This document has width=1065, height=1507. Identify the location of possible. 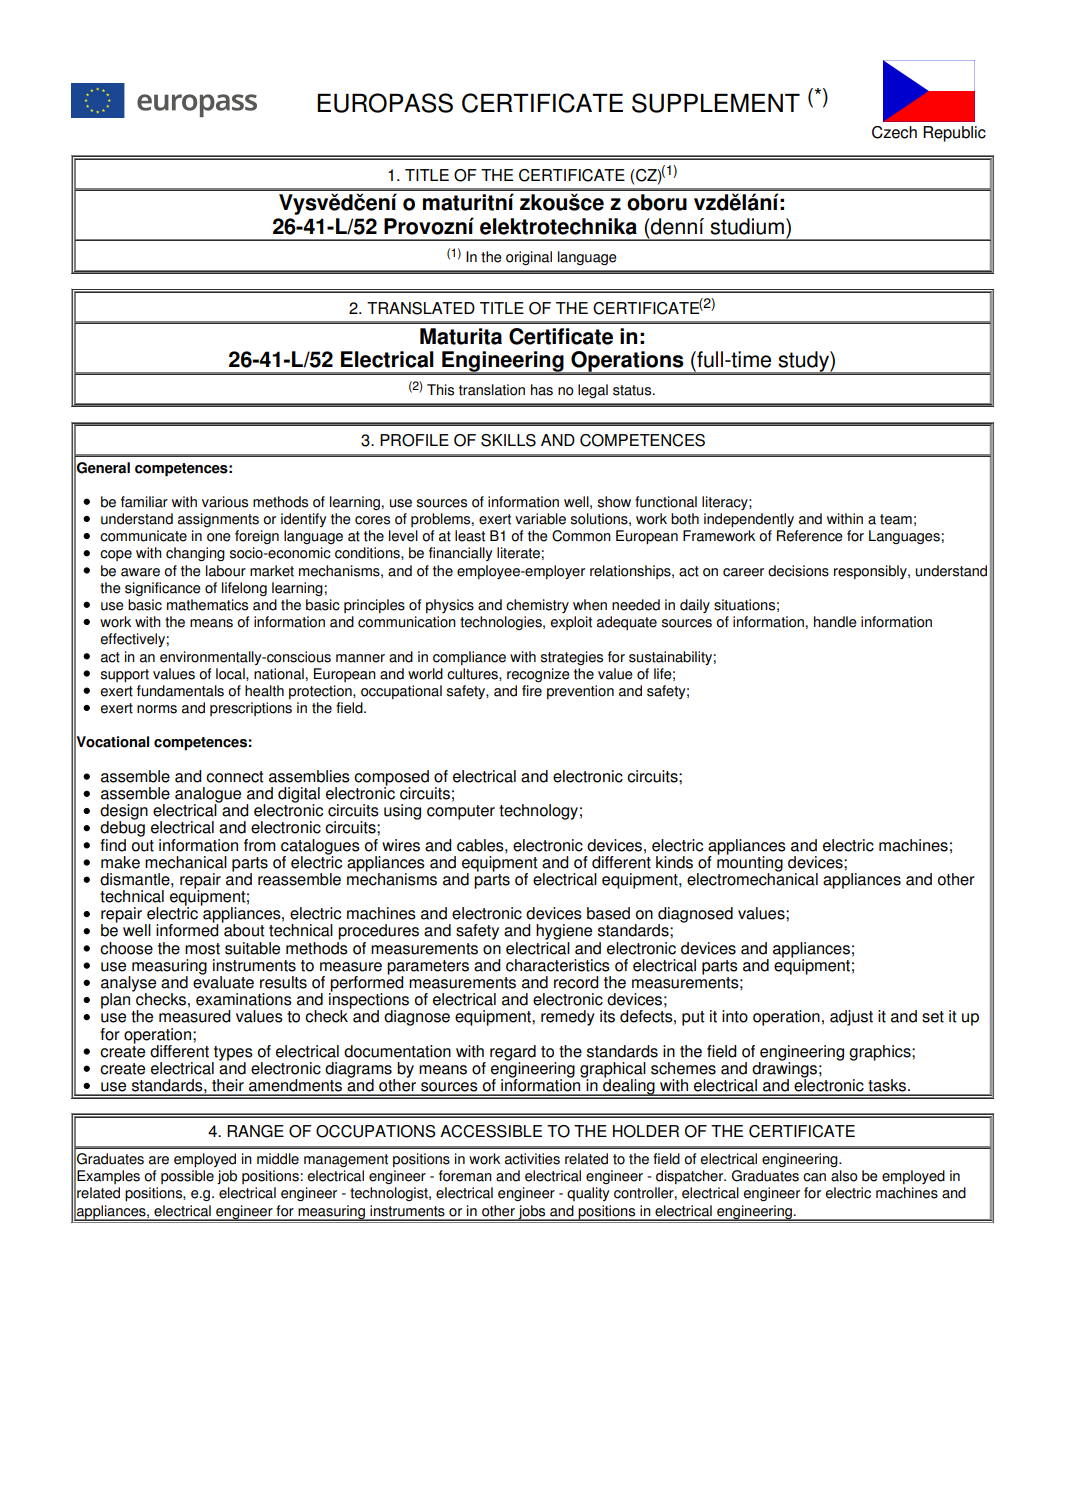
(187, 1177).
